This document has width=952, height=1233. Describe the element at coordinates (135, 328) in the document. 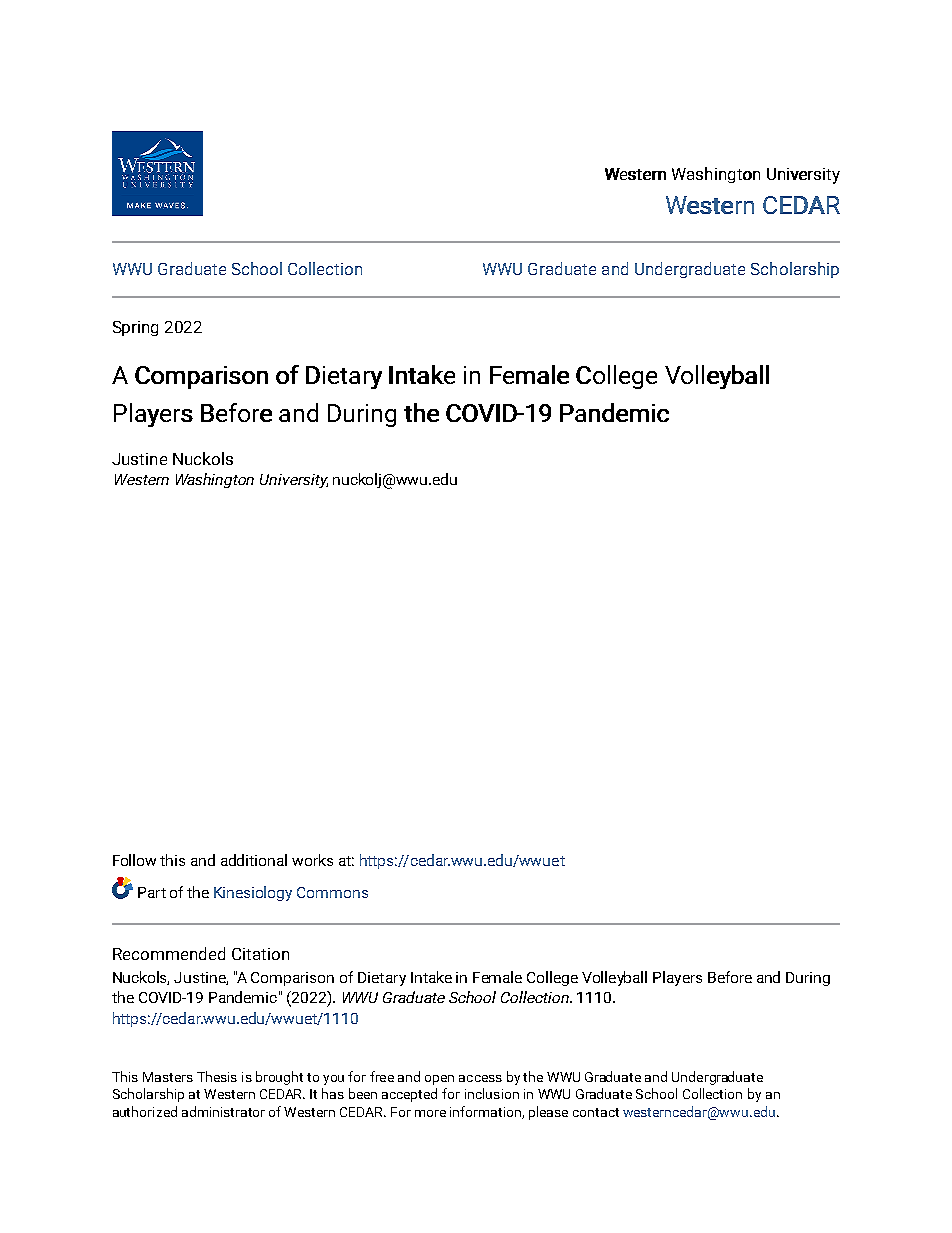

I see `Spring` at that location.
